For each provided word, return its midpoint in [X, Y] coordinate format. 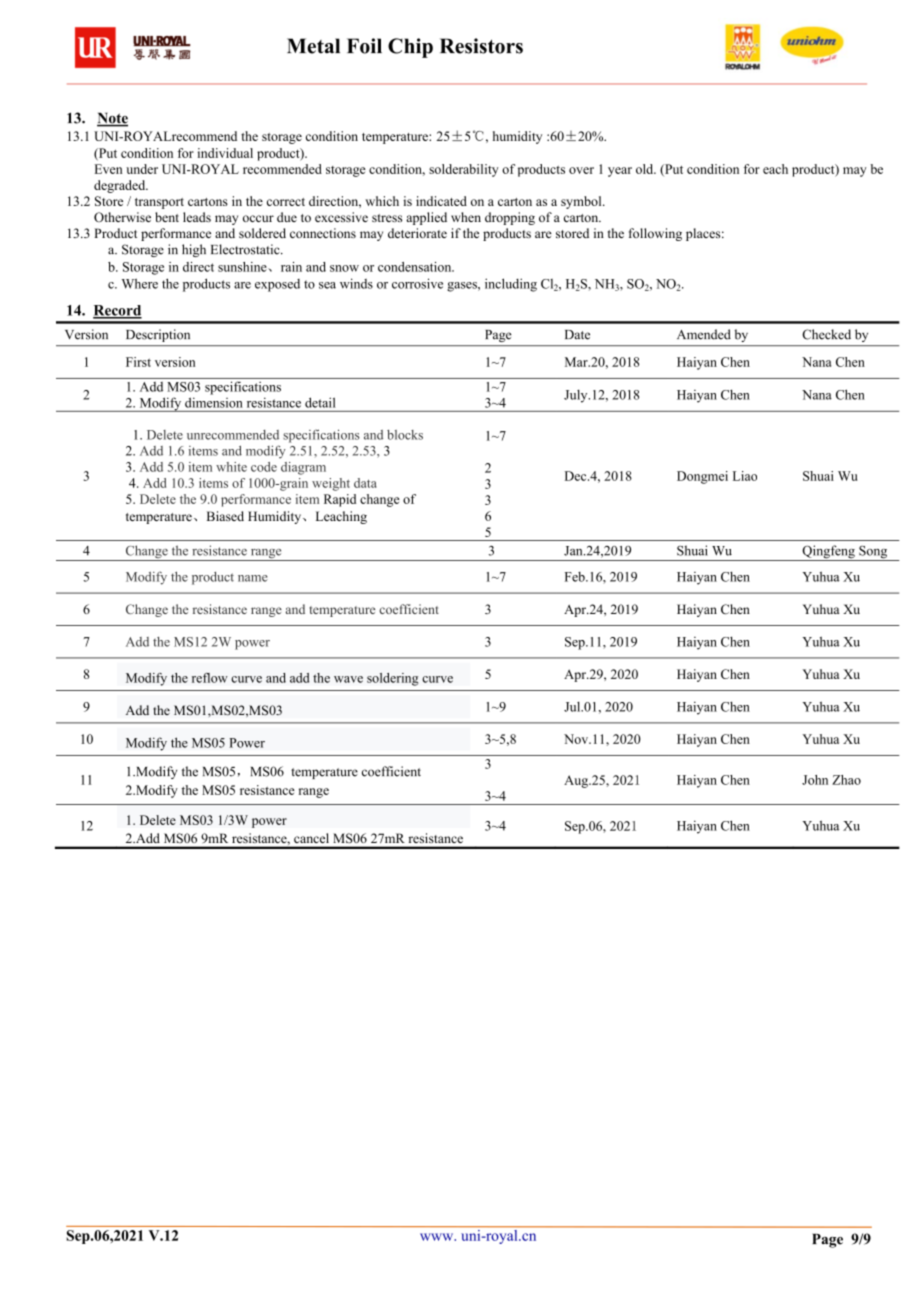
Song [873, 553]
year [620, 172]
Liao [745, 476]
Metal [313, 46]
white [231, 467]
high [194, 250]
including [511, 285]
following [655, 234]
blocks [405, 435]
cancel [311, 838]
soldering [392, 679]
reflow [210, 678]
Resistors [481, 46]
